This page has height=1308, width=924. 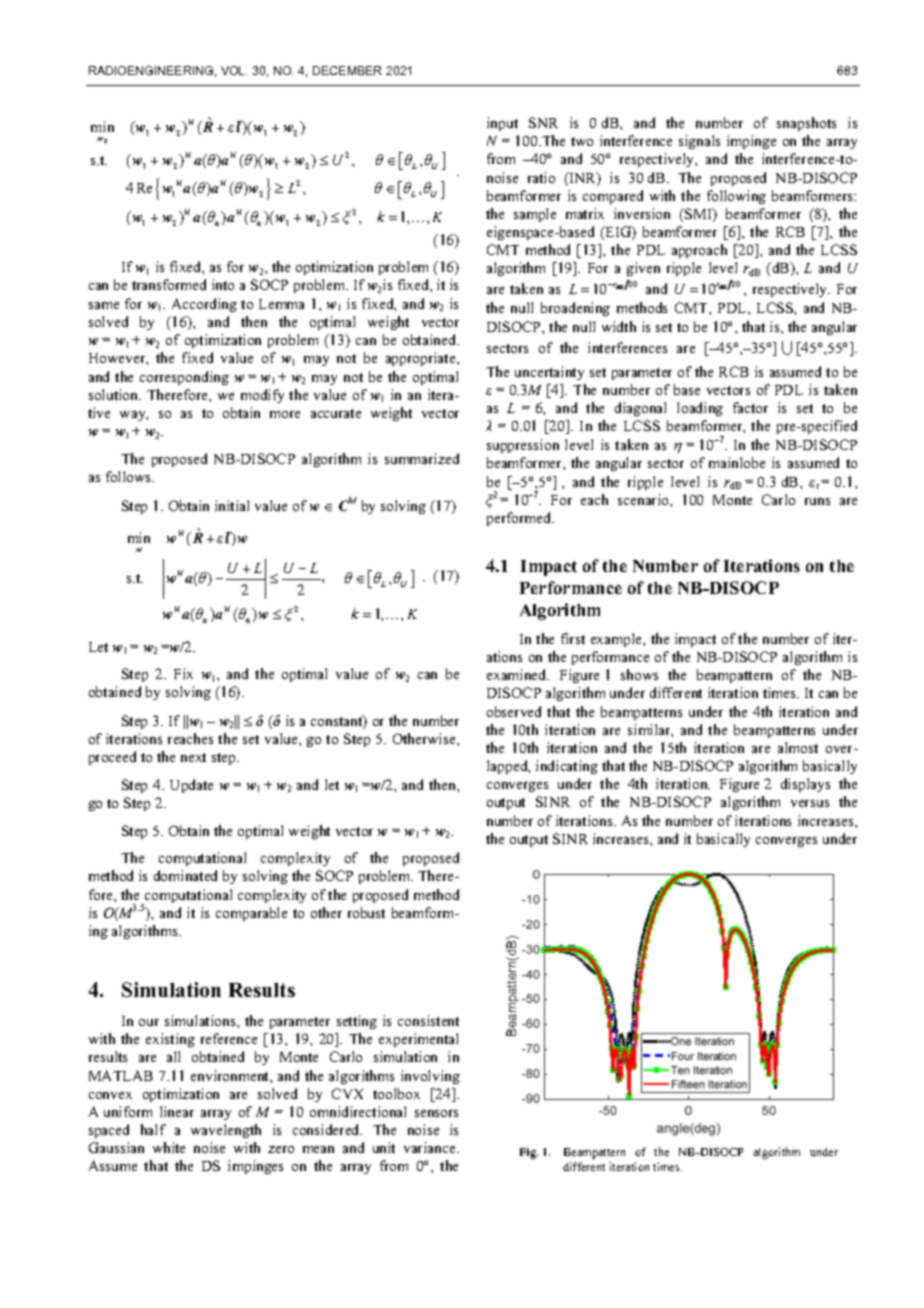 What do you see at coordinates (639, 674) in the page?
I see `shows` at bounding box center [639, 674].
